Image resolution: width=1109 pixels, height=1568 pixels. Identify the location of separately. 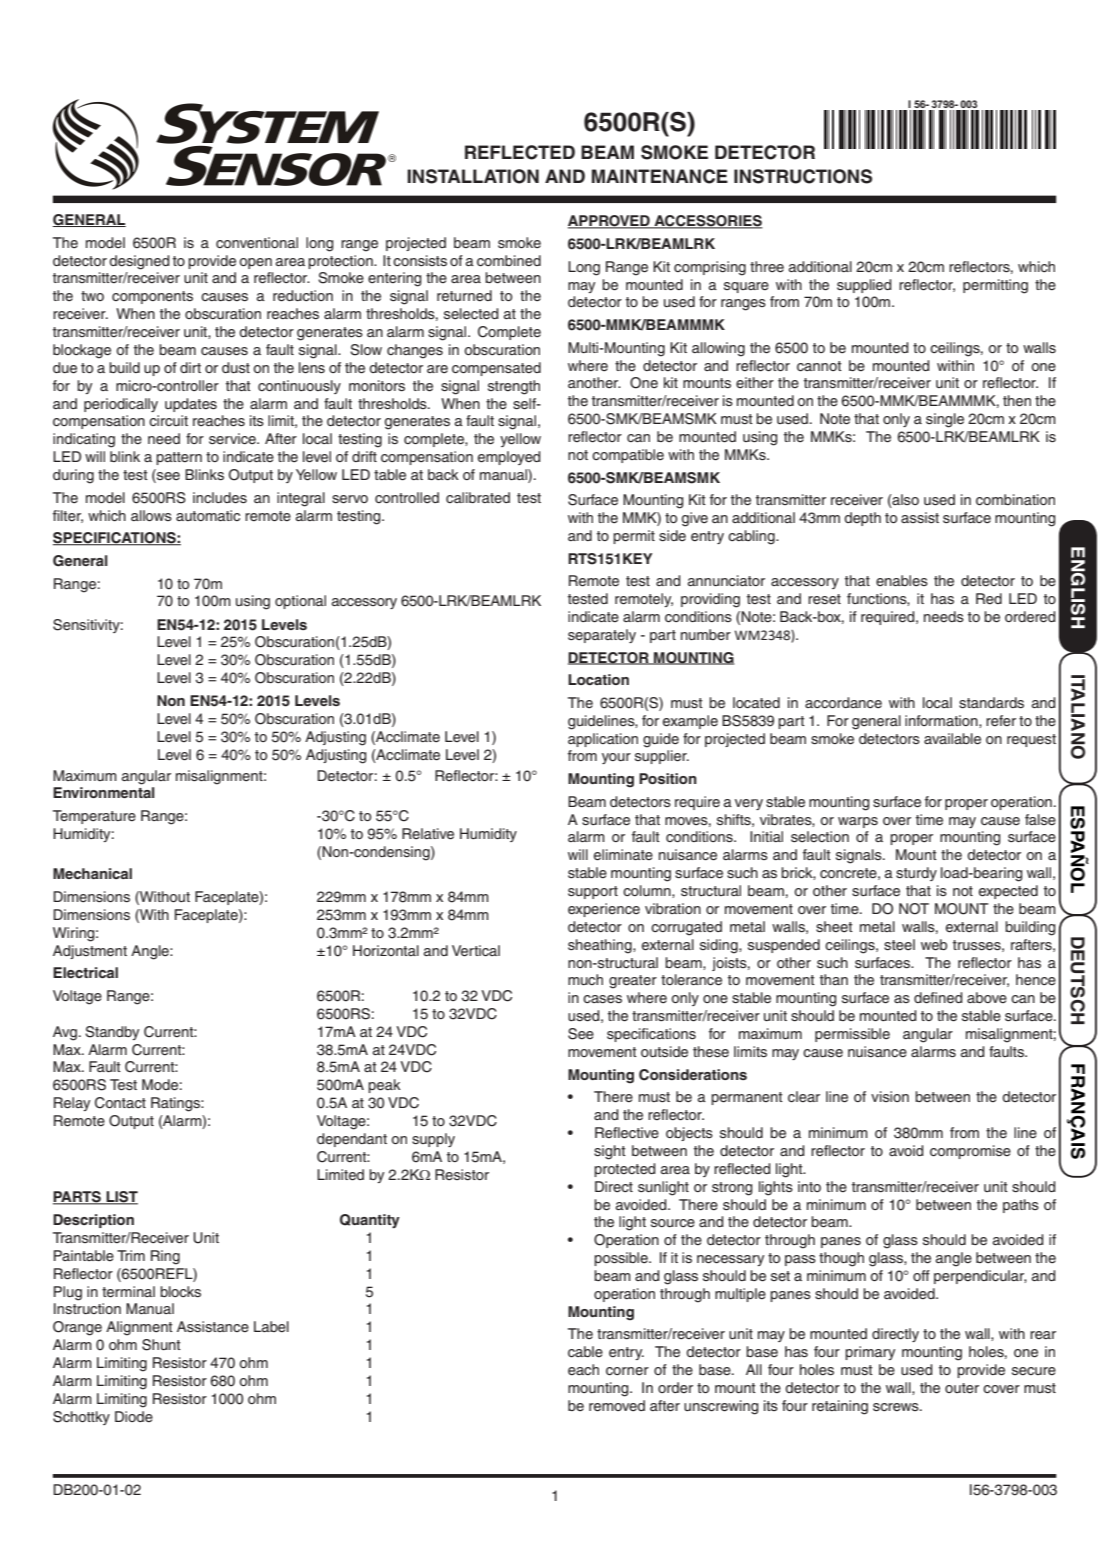
(602, 636).
